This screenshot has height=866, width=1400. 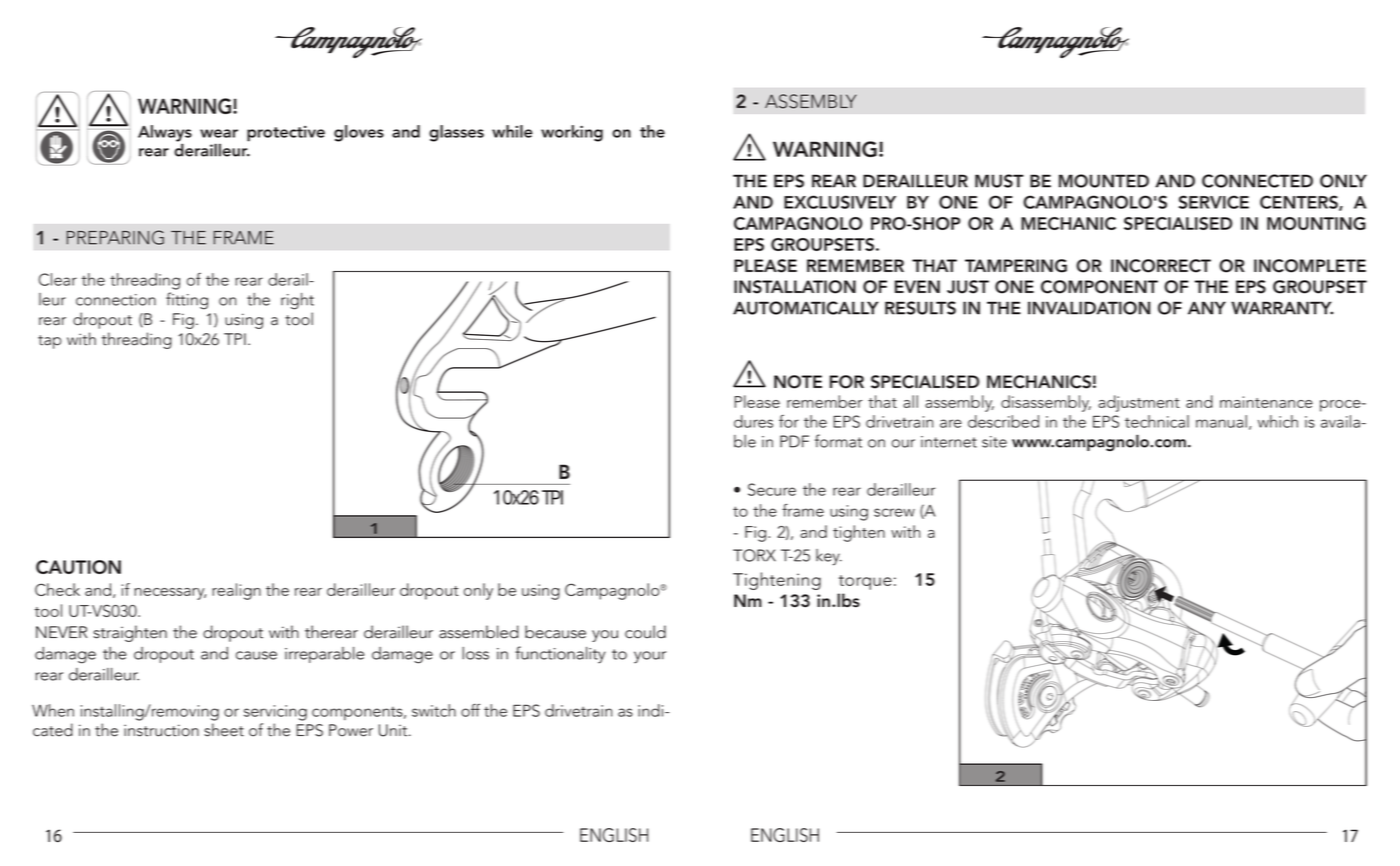 I want to click on realign, so click(x=236, y=591).
